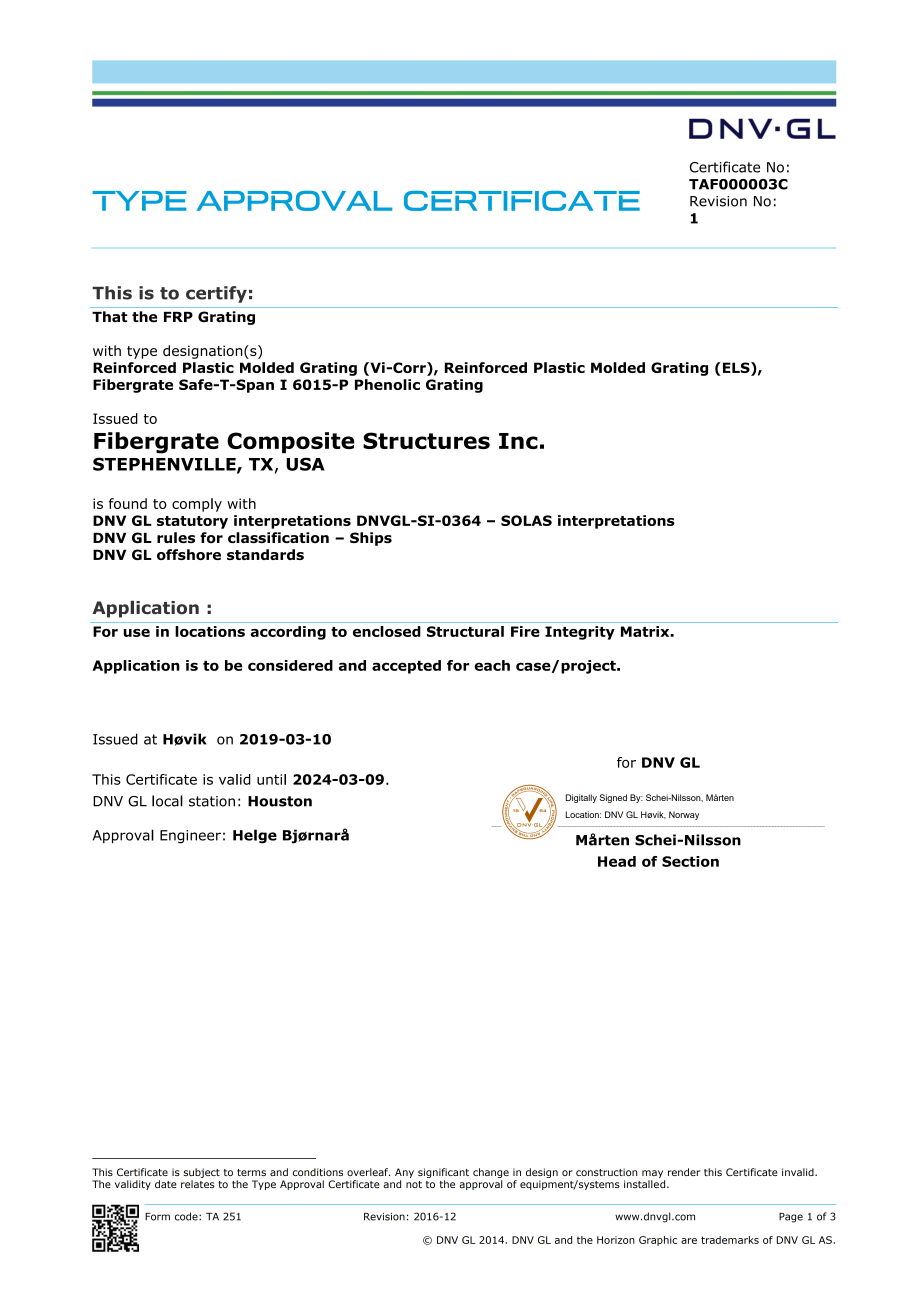  What do you see at coordinates (690, 861) in the screenshot?
I see `Section` at bounding box center [690, 861].
